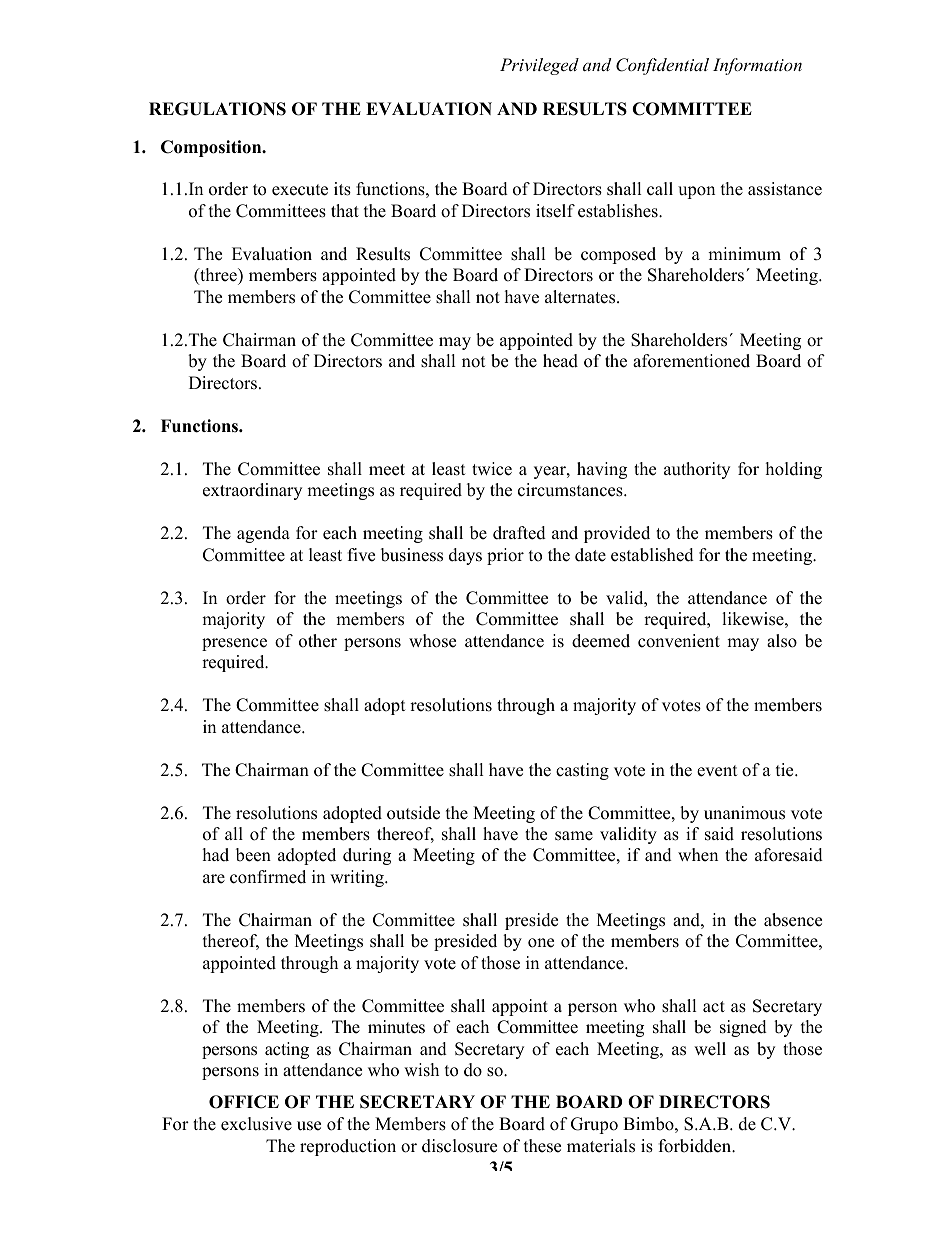  Describe the element at coordinates (318, 641) in the document. I see `other` at that location.
